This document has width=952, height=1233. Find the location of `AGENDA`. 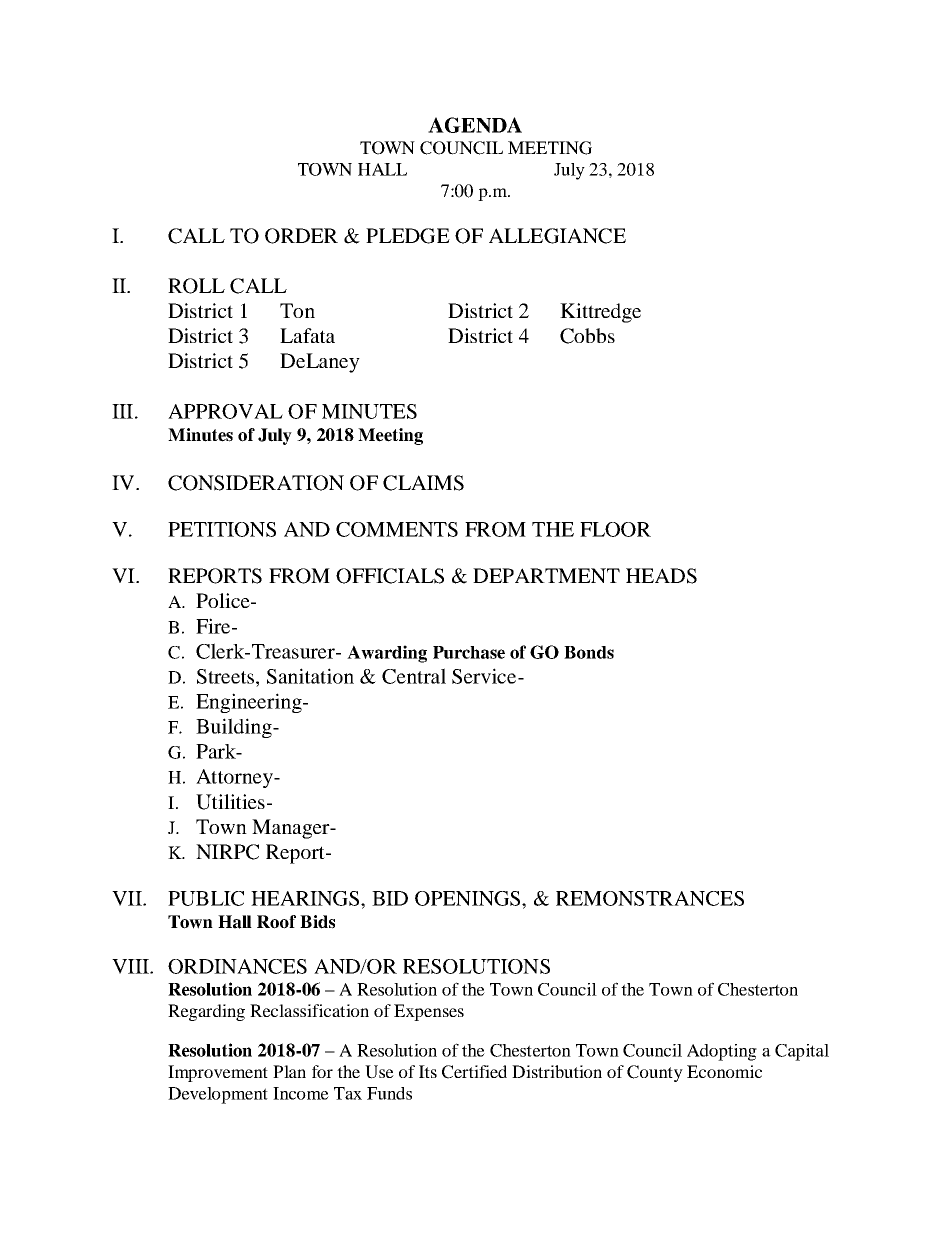

AGENDA is located at coordinates (475, 125).
